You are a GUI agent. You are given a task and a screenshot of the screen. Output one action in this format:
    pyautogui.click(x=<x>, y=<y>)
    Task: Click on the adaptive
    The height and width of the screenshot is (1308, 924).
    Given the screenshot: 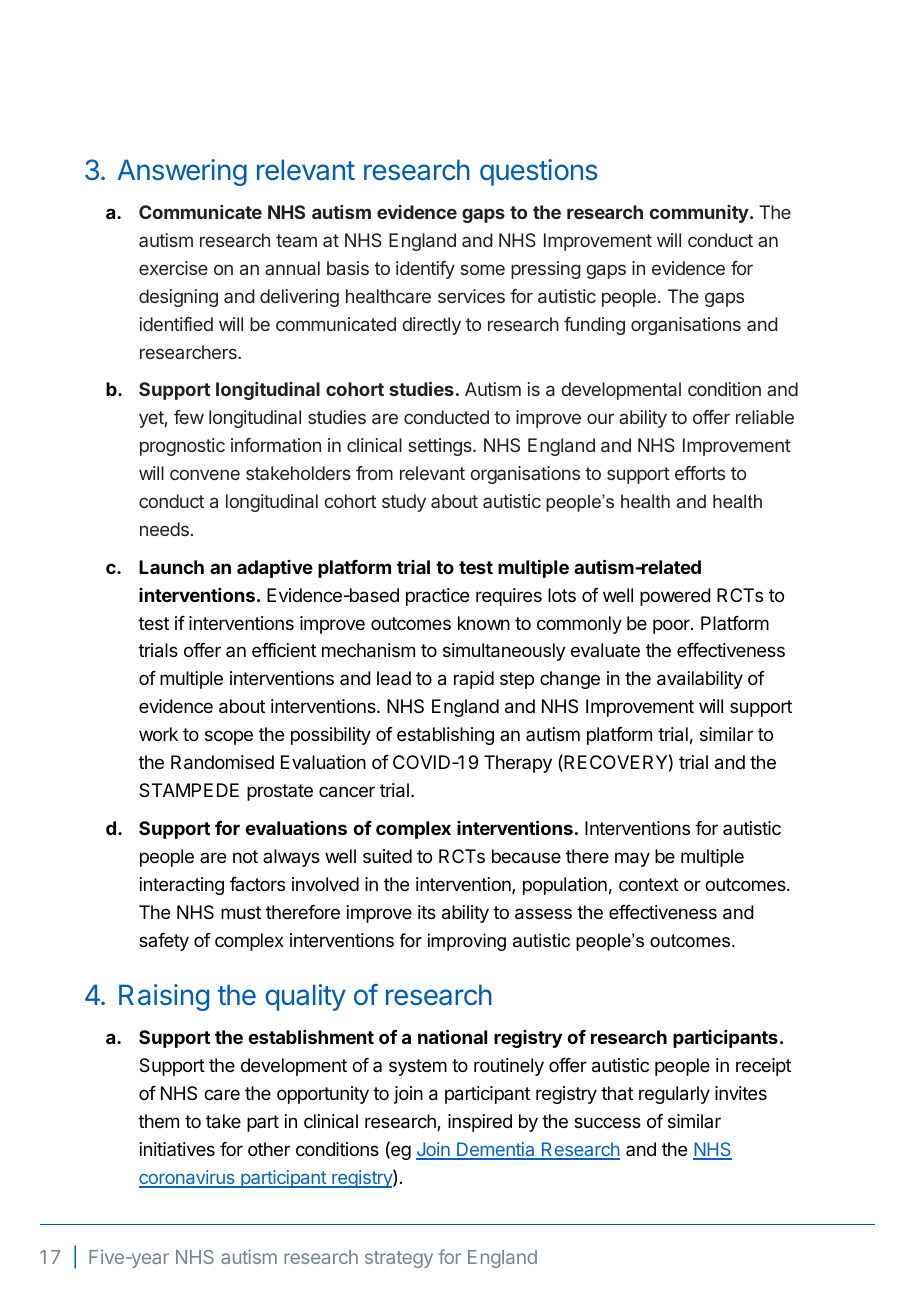 What is the action you would take?
    pyautogui.click(x=275, y=569)
